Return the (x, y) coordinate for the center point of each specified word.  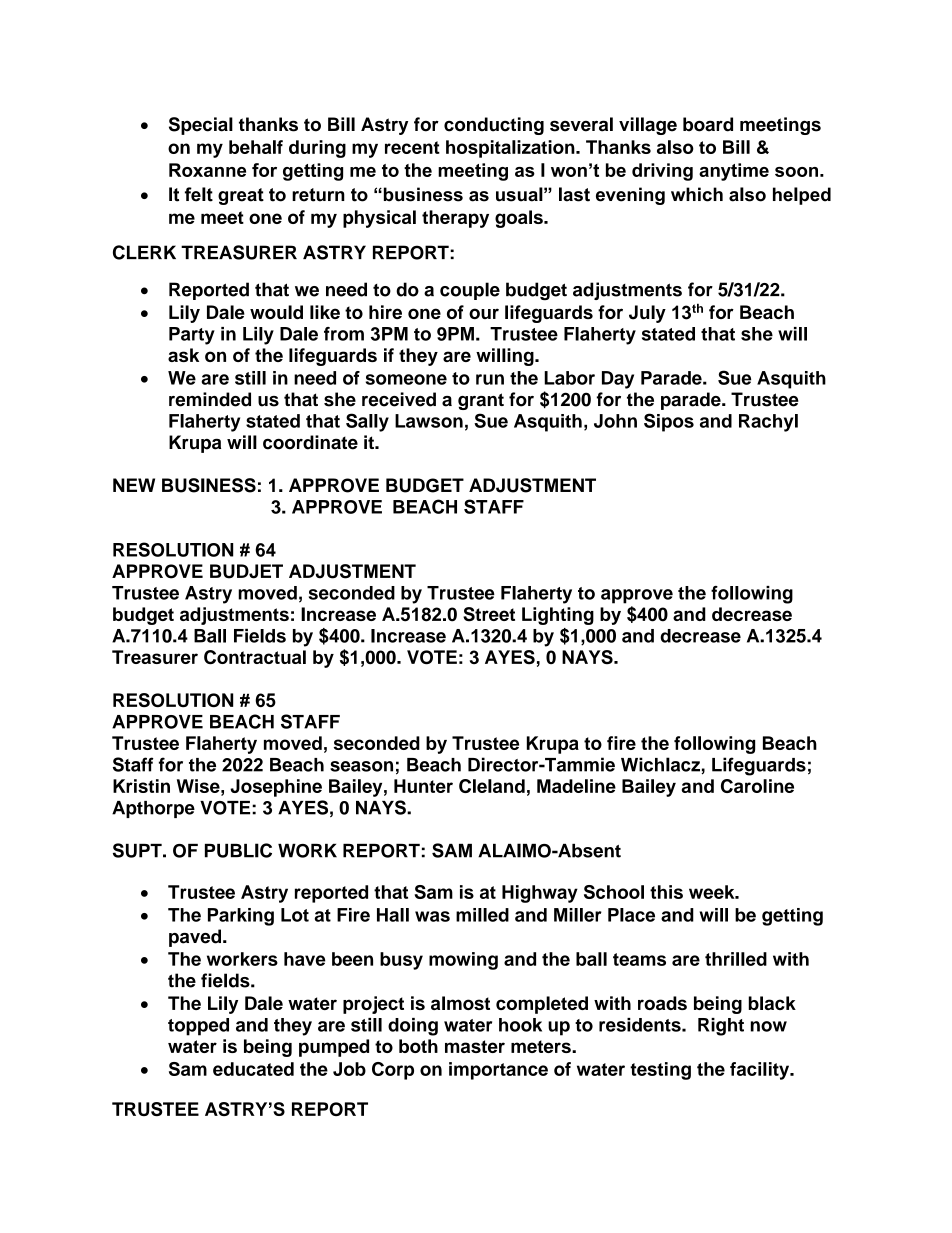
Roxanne (207, 170)
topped (198, 1027)
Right (721, 1027)
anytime (734, 172)
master (475, 1046)
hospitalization (511, 149)
